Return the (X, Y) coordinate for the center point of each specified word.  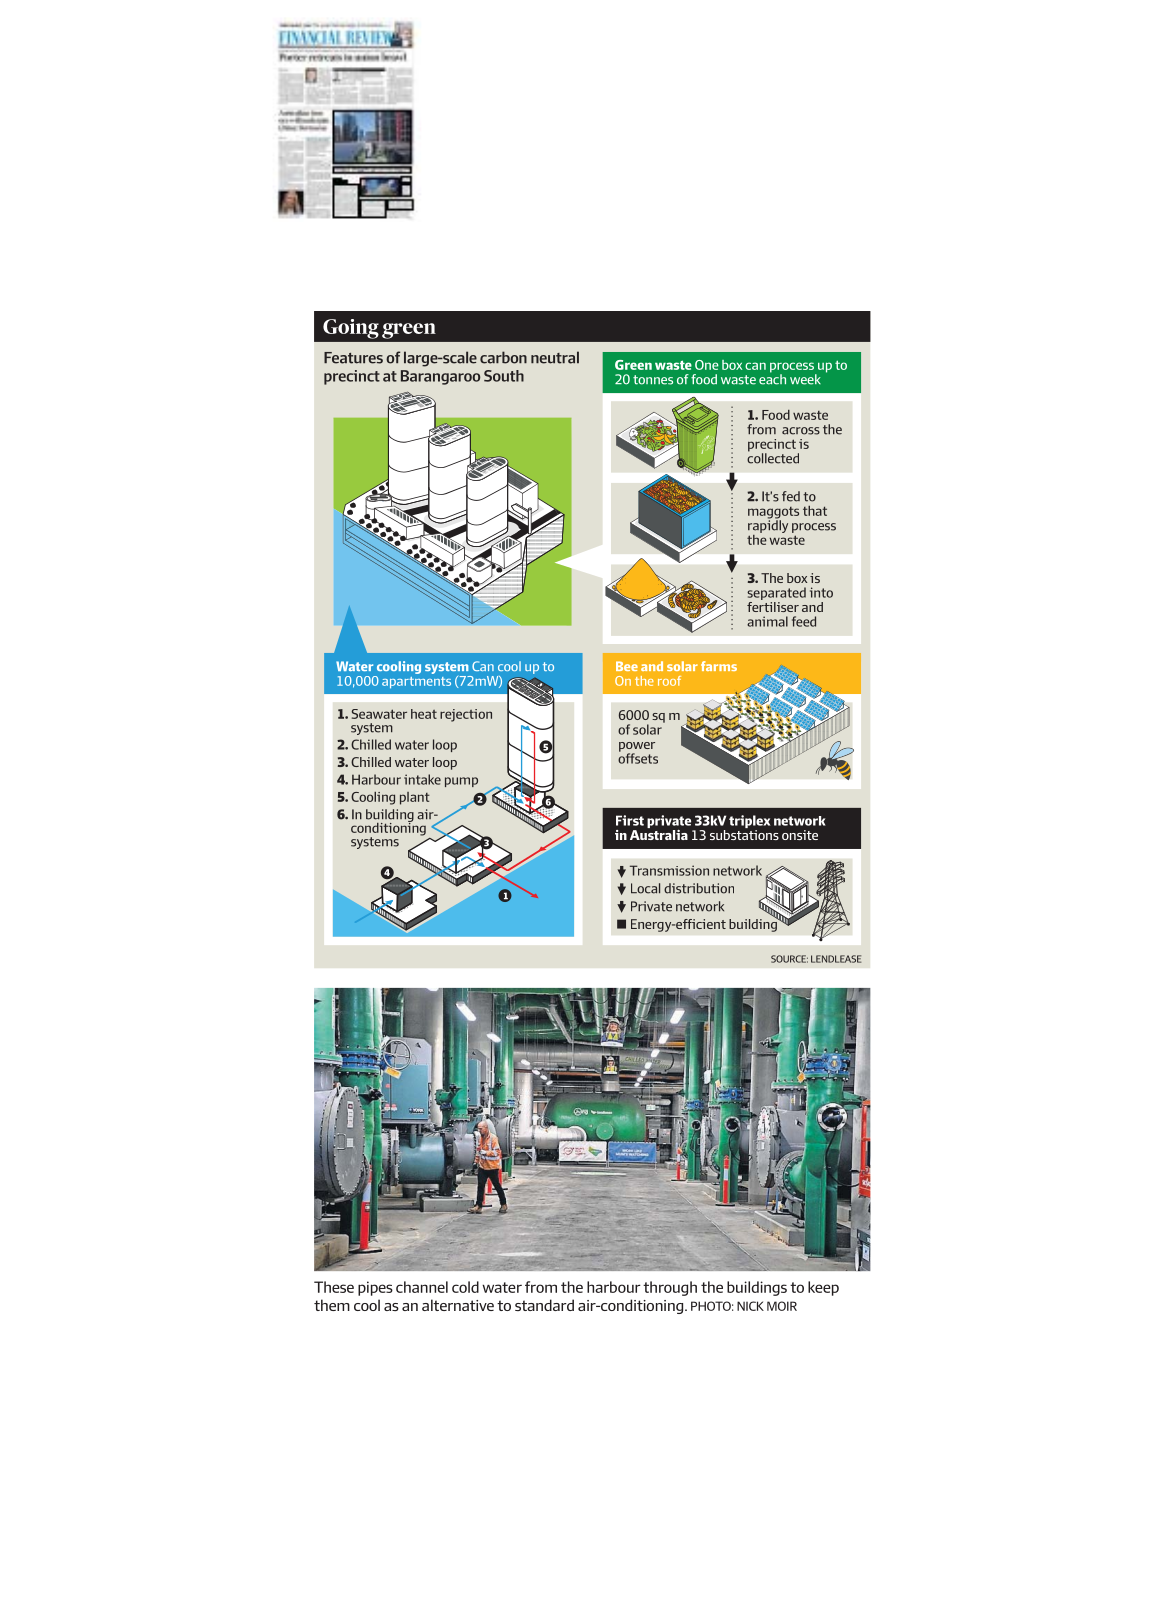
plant (415, 798)
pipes (375, 1288)
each (772, 378)
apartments (416, 683)
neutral (555, 357)
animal (767, 621)
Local (645, 888)
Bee (627, 666)
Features (353, 358)
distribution (699, 888)
